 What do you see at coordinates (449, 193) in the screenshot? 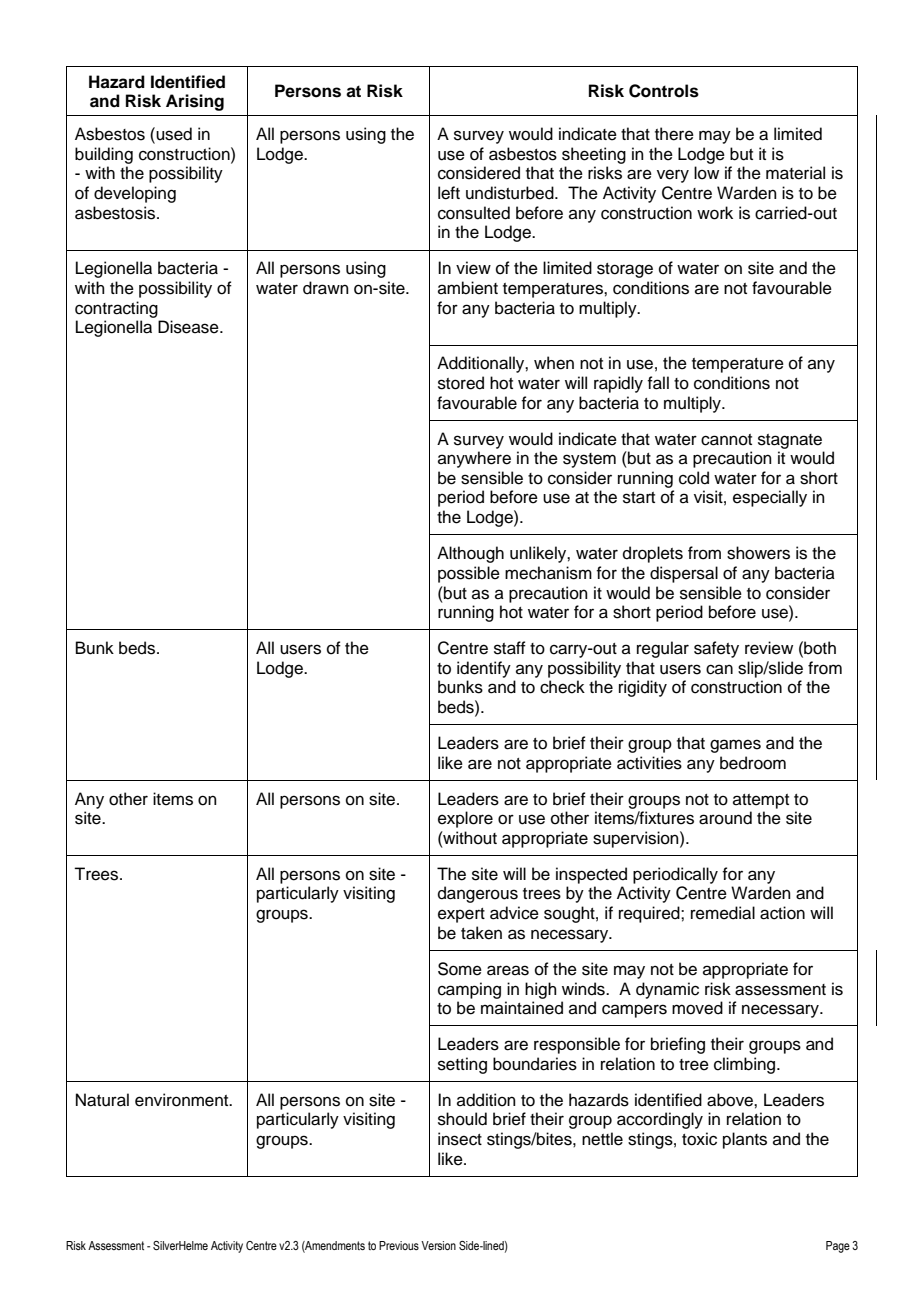
I see `left` at bounding box center [449, 193].
